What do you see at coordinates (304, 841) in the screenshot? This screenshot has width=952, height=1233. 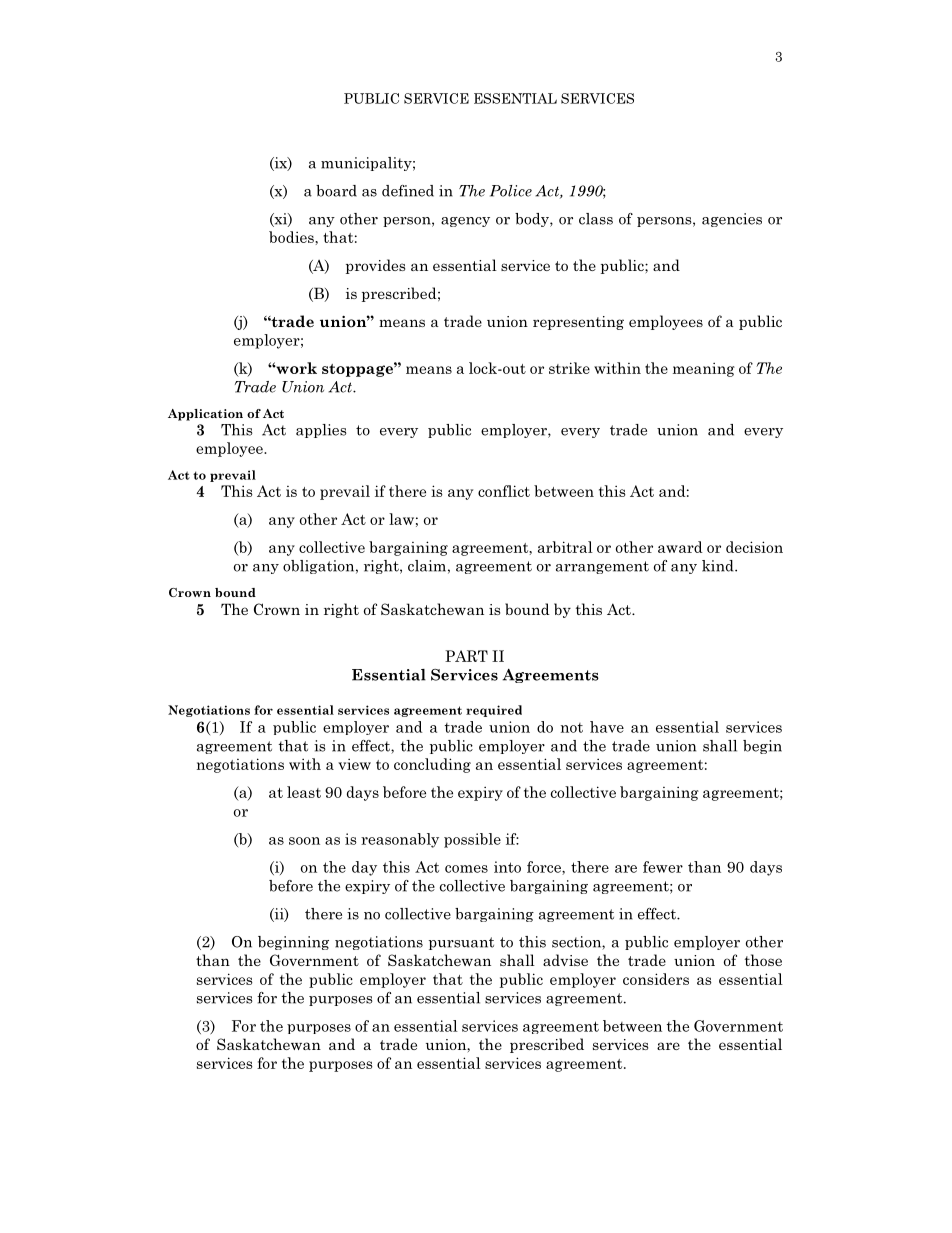 I see `soon` at bounding box center [304, 841].
